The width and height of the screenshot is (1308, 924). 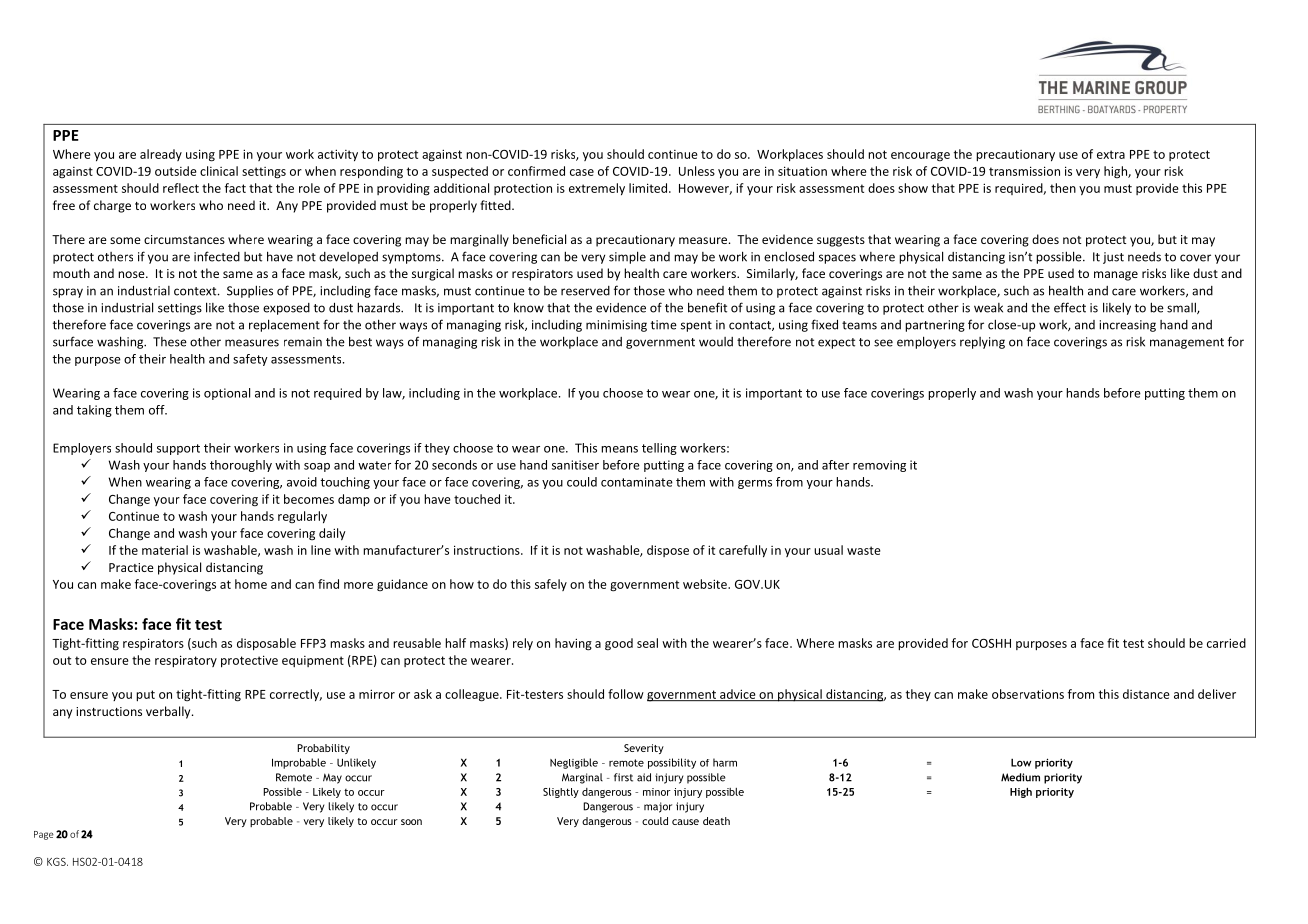 I want to click on effect, so click(x=1070, y=307).
